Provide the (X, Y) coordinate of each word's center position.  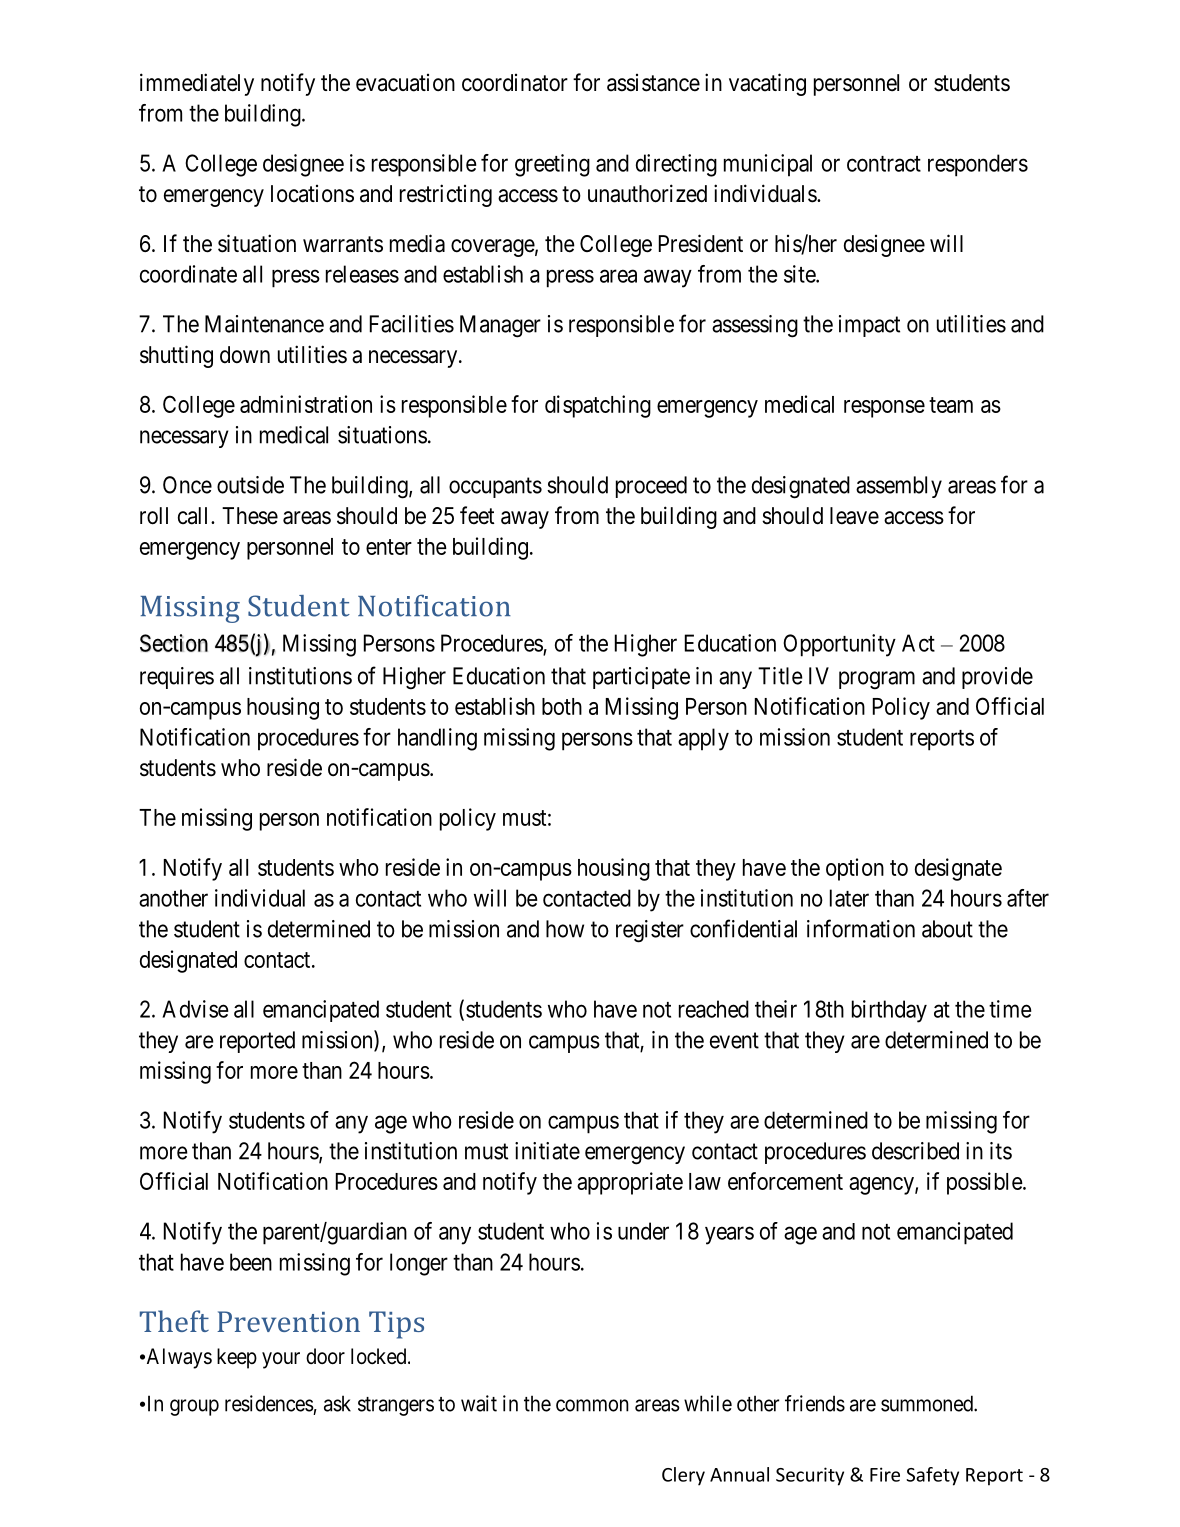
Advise (195, 1009)
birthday (889, 1011)
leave (854, 516)
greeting (552, 165)
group (194, 1407)
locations (312, 194)
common (592, 1405)
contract (884, 164)
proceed (651, 487)
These (250, 516)
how (565, 929)
